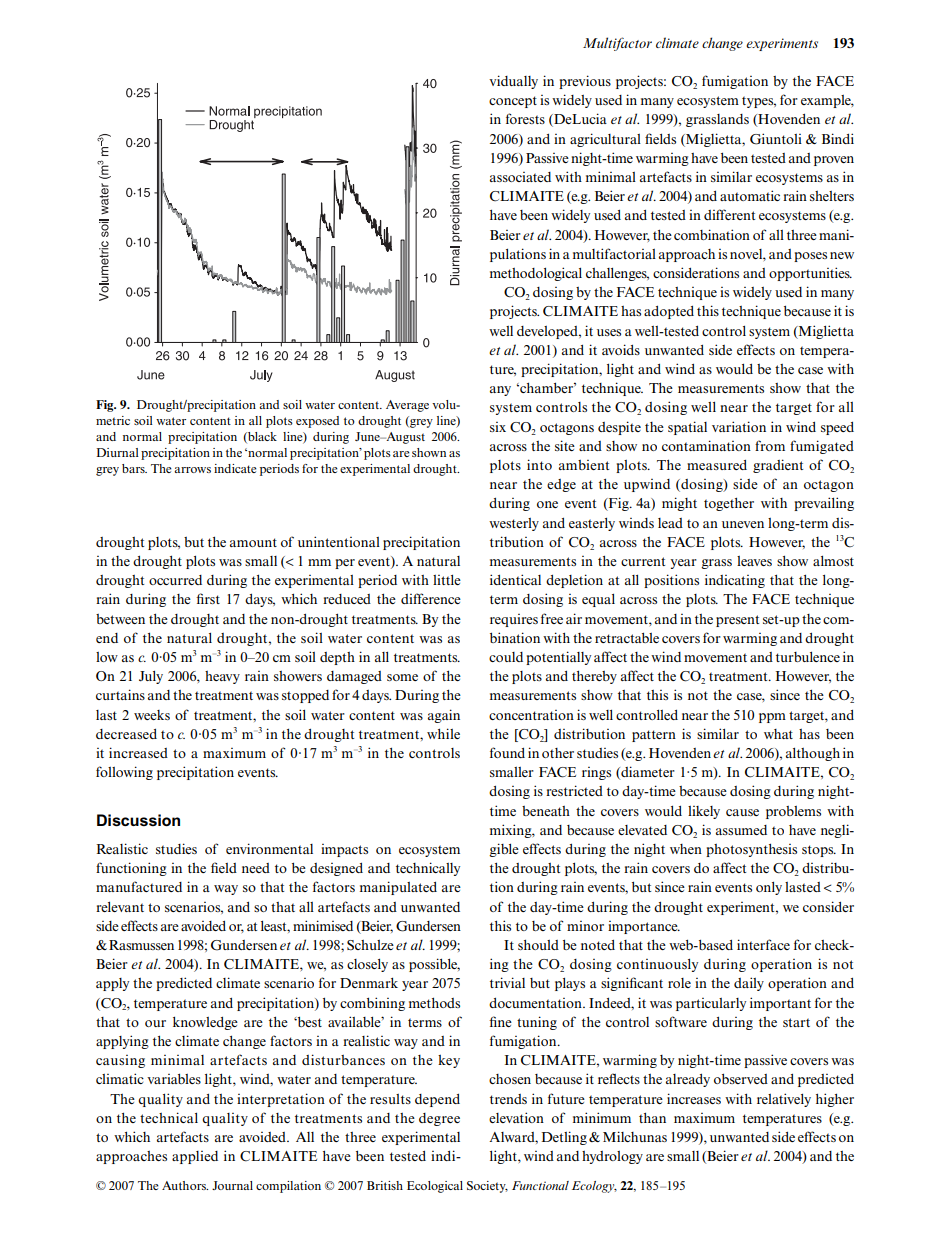 The width and height of the page is (952, 1251). What do you see at coordinates (152, 715) in the page?
I see `weeks` at bounding box center [152, 715].
